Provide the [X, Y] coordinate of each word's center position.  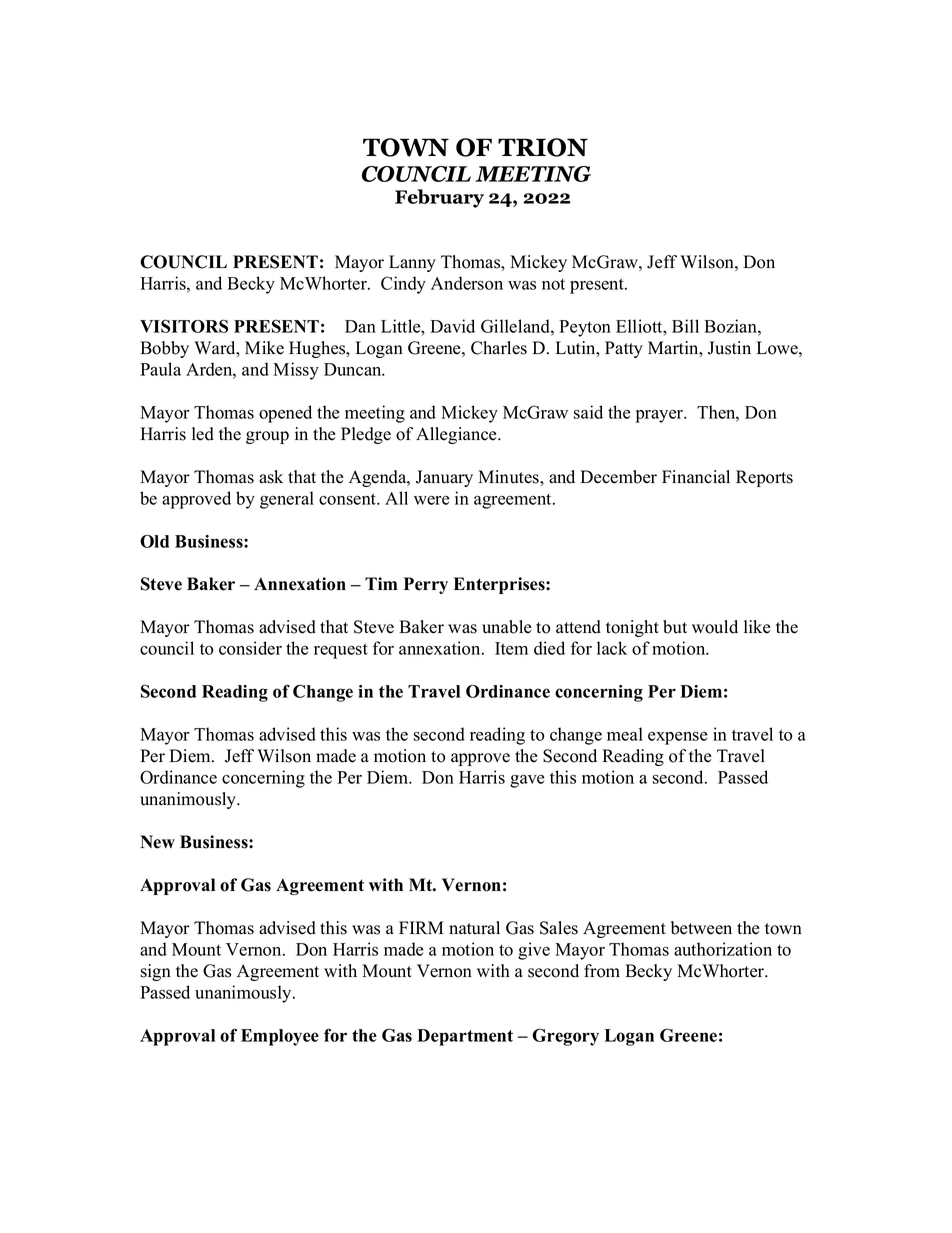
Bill [685, 326]
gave [527, 781]
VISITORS [184, 326]
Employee [280, 1037]
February [439, 198]
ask [271, 477]
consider [250, 648]
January [444, 478]
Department [465, 1037]
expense [677, 738]
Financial [696, 477]
